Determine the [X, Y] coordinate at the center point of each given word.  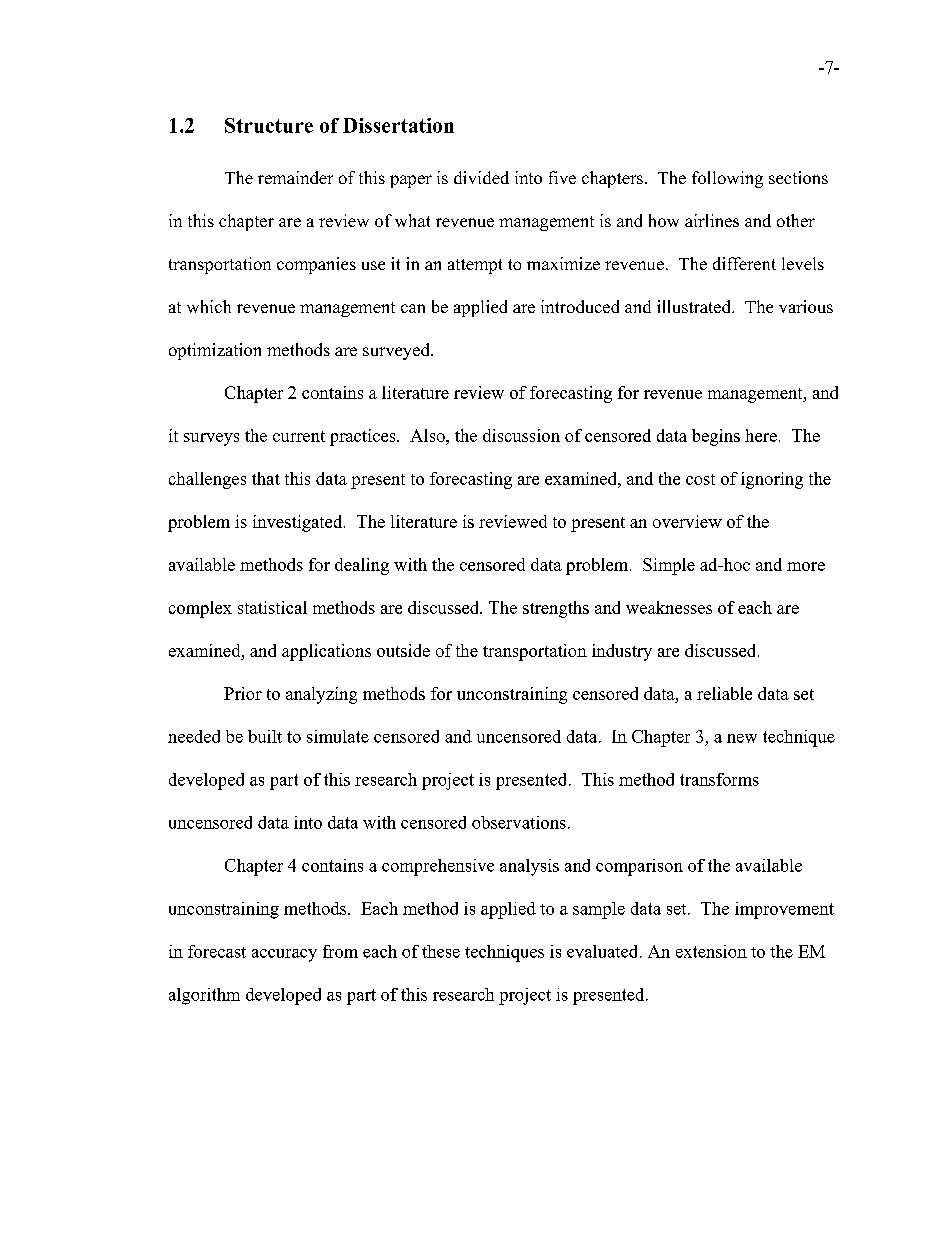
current [299, 436]
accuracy [284, 955]
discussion [521, 435]
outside [403, 650]
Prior [243, 693]
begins [716, 437]
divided [481, 177]
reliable [724, 693]
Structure [269, 125]
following [727, 179]
